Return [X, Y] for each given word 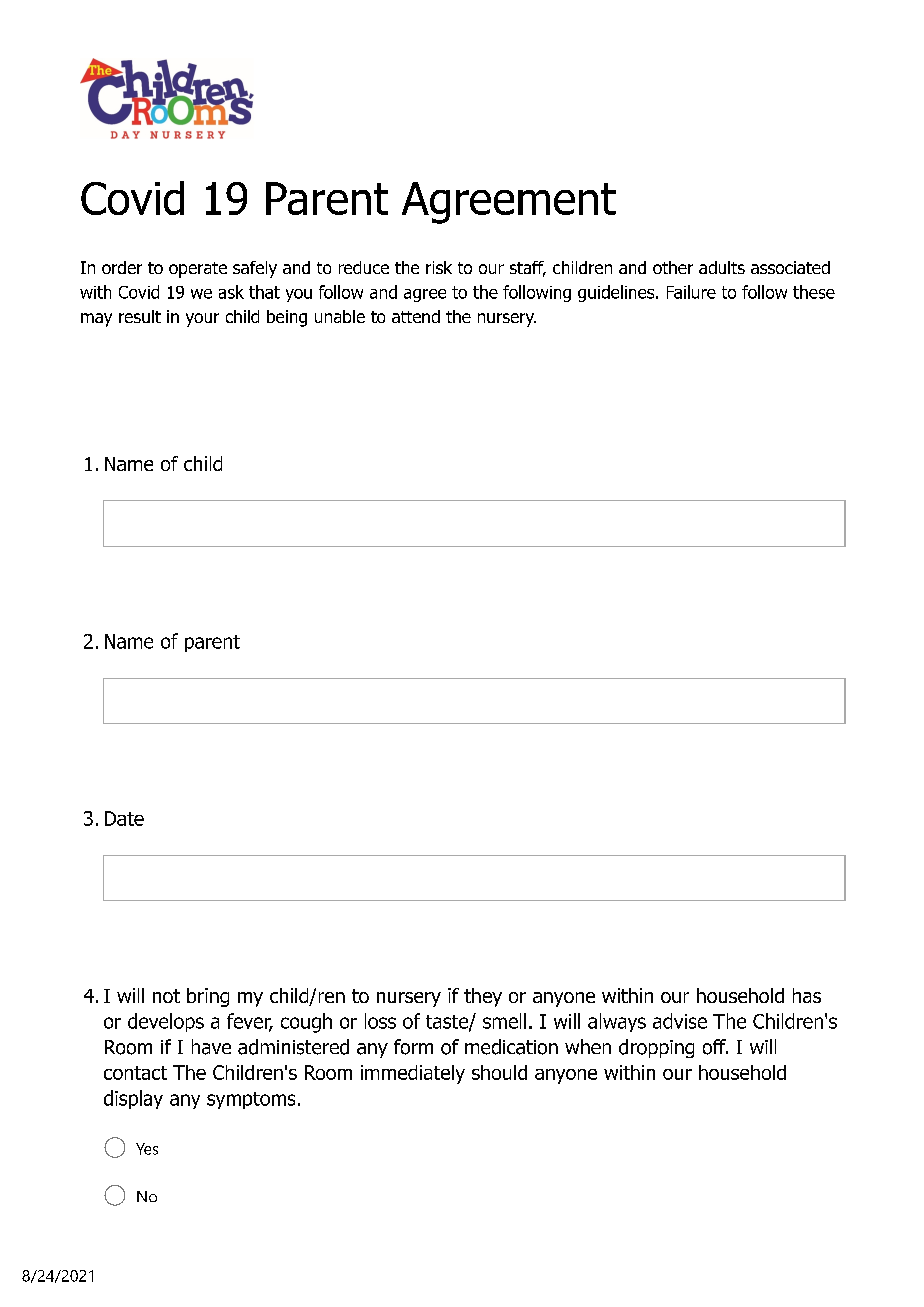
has [807, 995]
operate [198, 270]
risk [439, 267]
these [814, 292]
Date [124, 818]
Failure [691, 292]
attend [416, 316]
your [202, 320]
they [483, 997]
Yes [147, 1149]
